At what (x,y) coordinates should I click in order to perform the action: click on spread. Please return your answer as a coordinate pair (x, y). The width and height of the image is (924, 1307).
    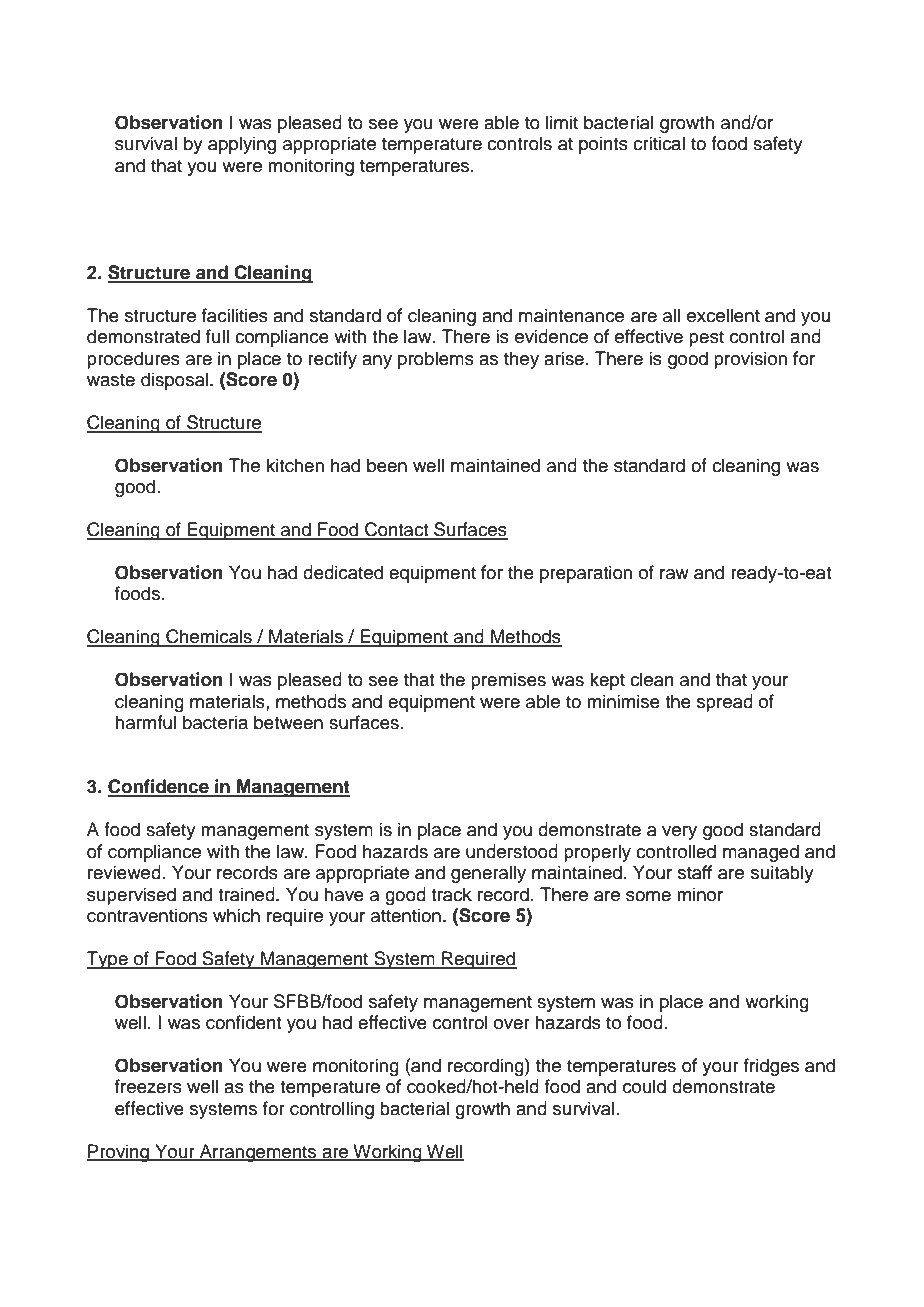
    Looking at the image, I should click on (725, 703).
